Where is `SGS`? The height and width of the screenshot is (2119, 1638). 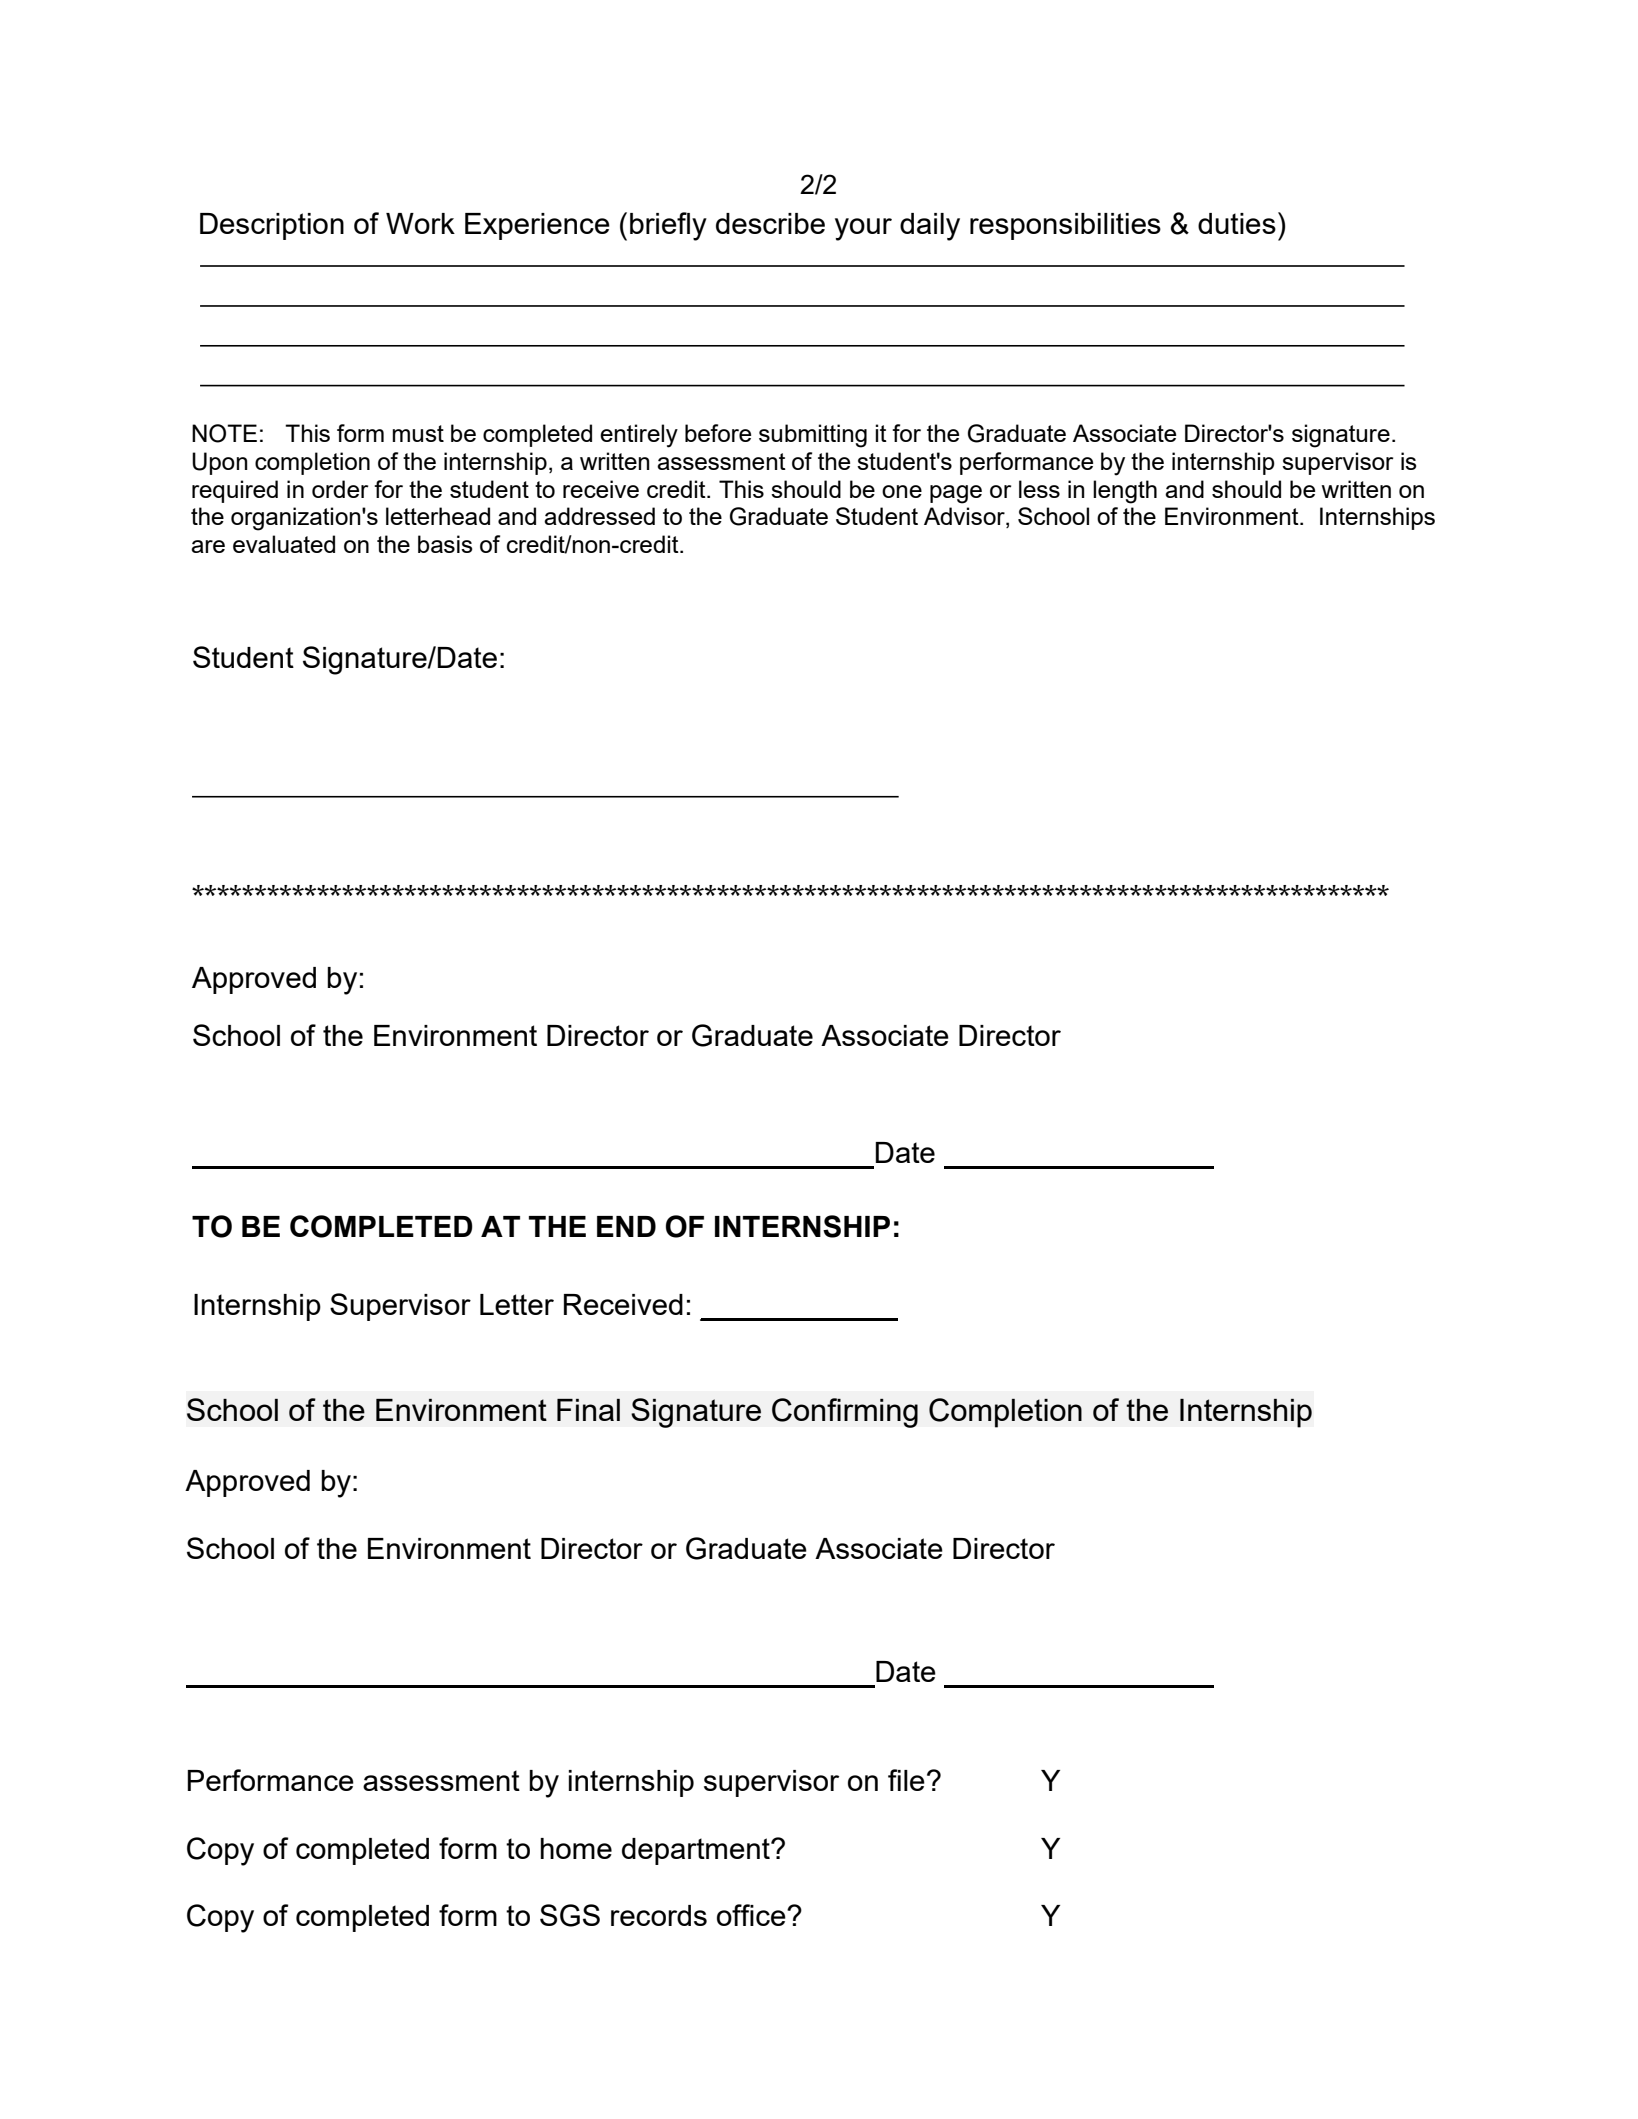
SGS is located at coordinates (570, 1915).
